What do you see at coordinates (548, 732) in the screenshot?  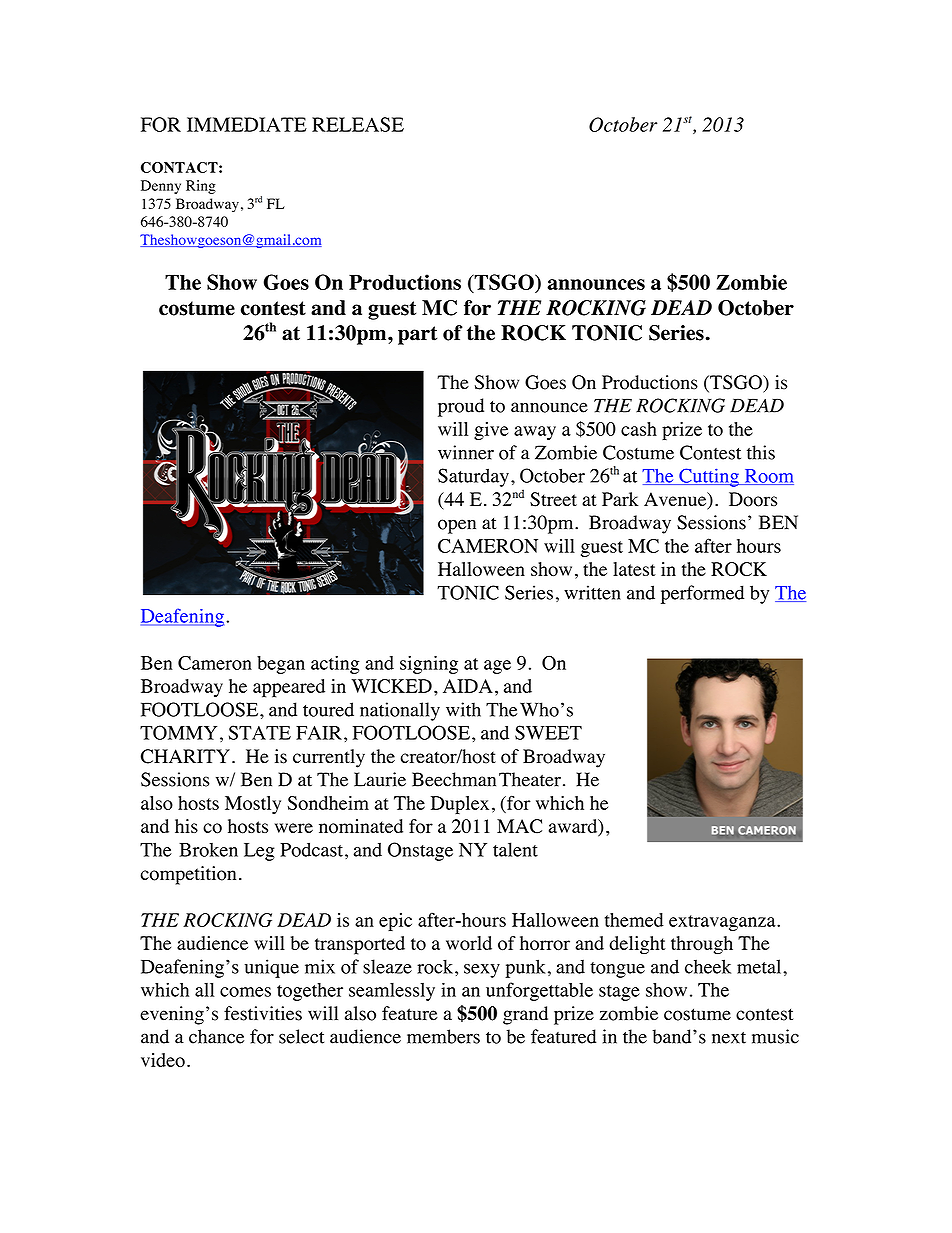 I see `SWEET` at bounding box center [548, 732].
